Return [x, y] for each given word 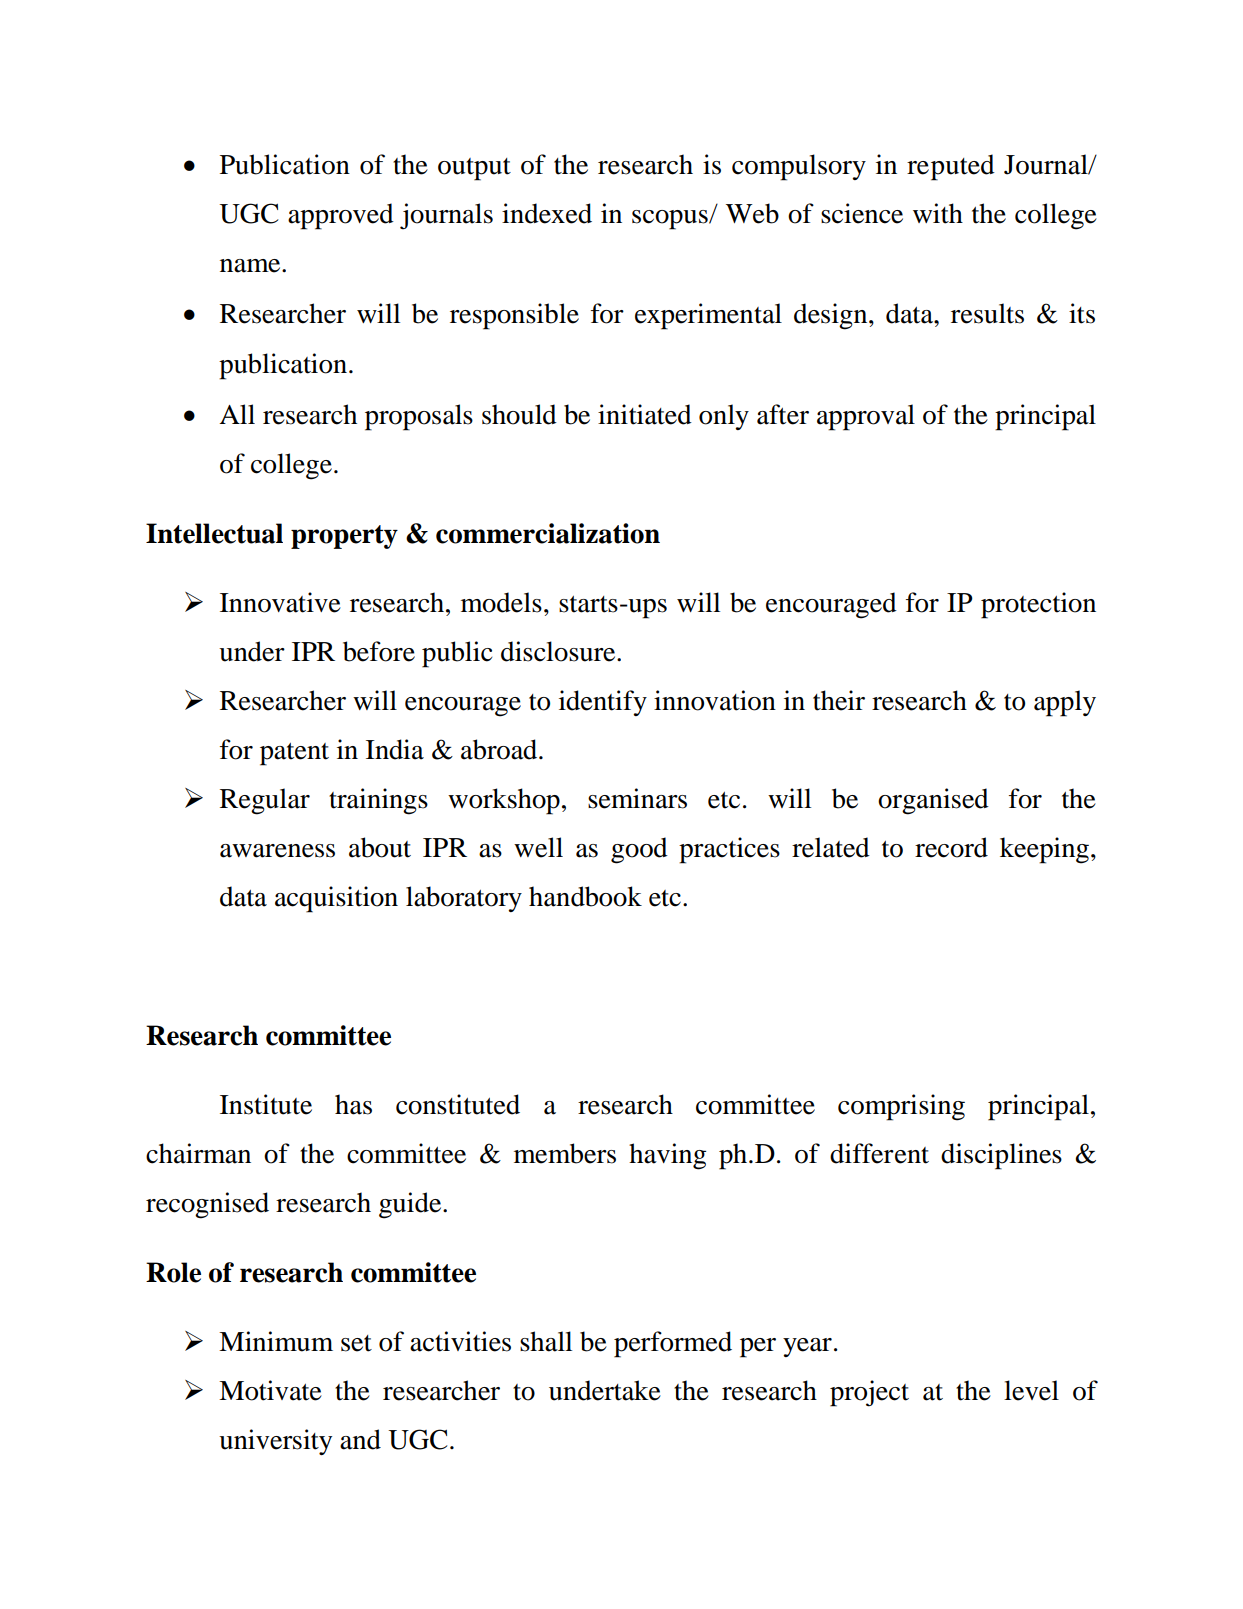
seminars [637, 798]
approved [341, 216]
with [938, 213]
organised [933, 801]
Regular [265, 801]
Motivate [270, 1390]
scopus [671, 220]
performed [673, 1344]
